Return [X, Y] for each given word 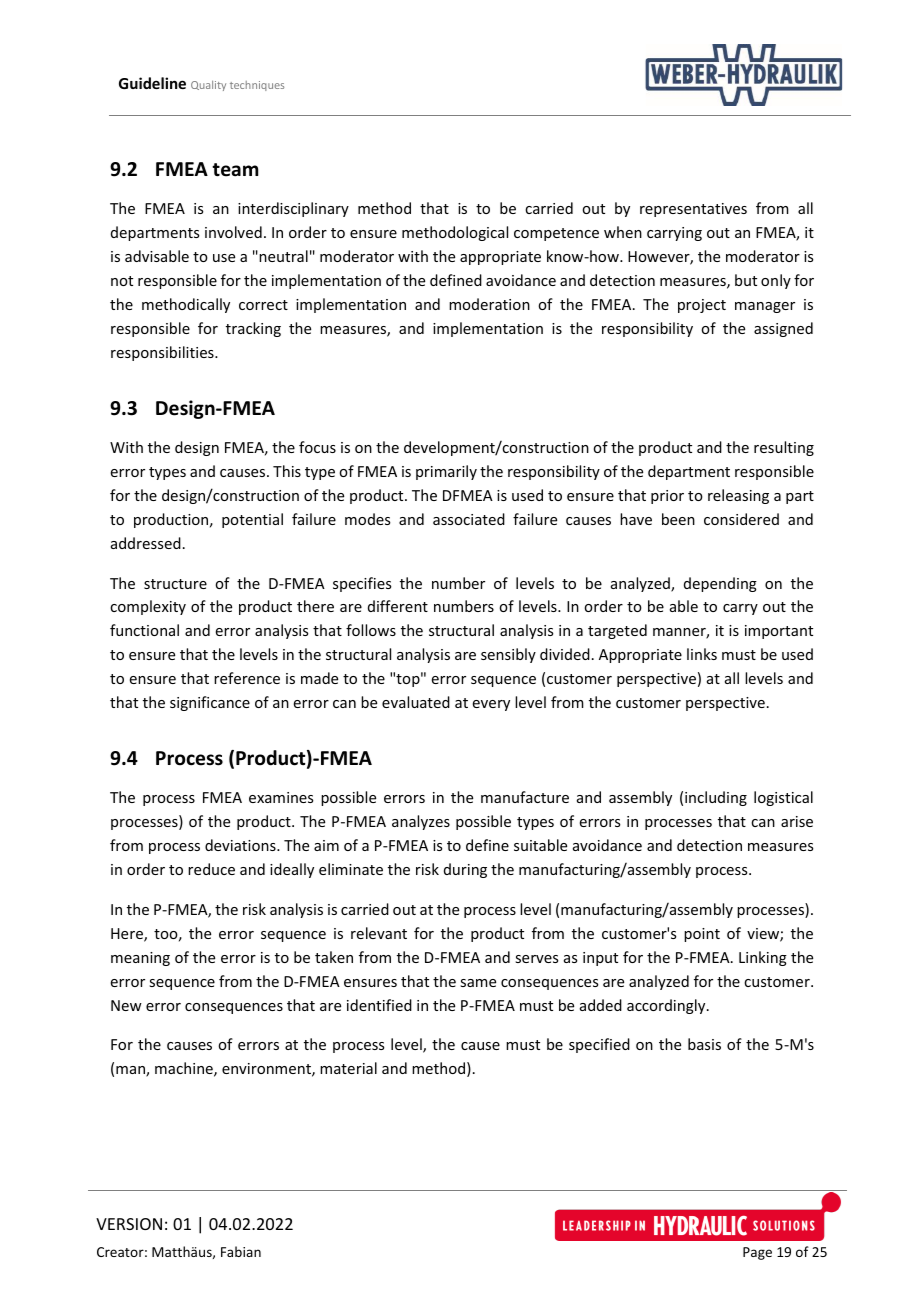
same [478, 983]
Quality [208, 86]
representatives [693, 210]
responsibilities [163, 353]
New [126, 1005]
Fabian [241, 1251]
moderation [489, 304]
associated [469, 519]
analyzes [421, 822]
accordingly [667, 1006]
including [716, 798]
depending [720, 584]
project [702, 306]
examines [281, 797]
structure [175, 584]
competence [556, 234]
